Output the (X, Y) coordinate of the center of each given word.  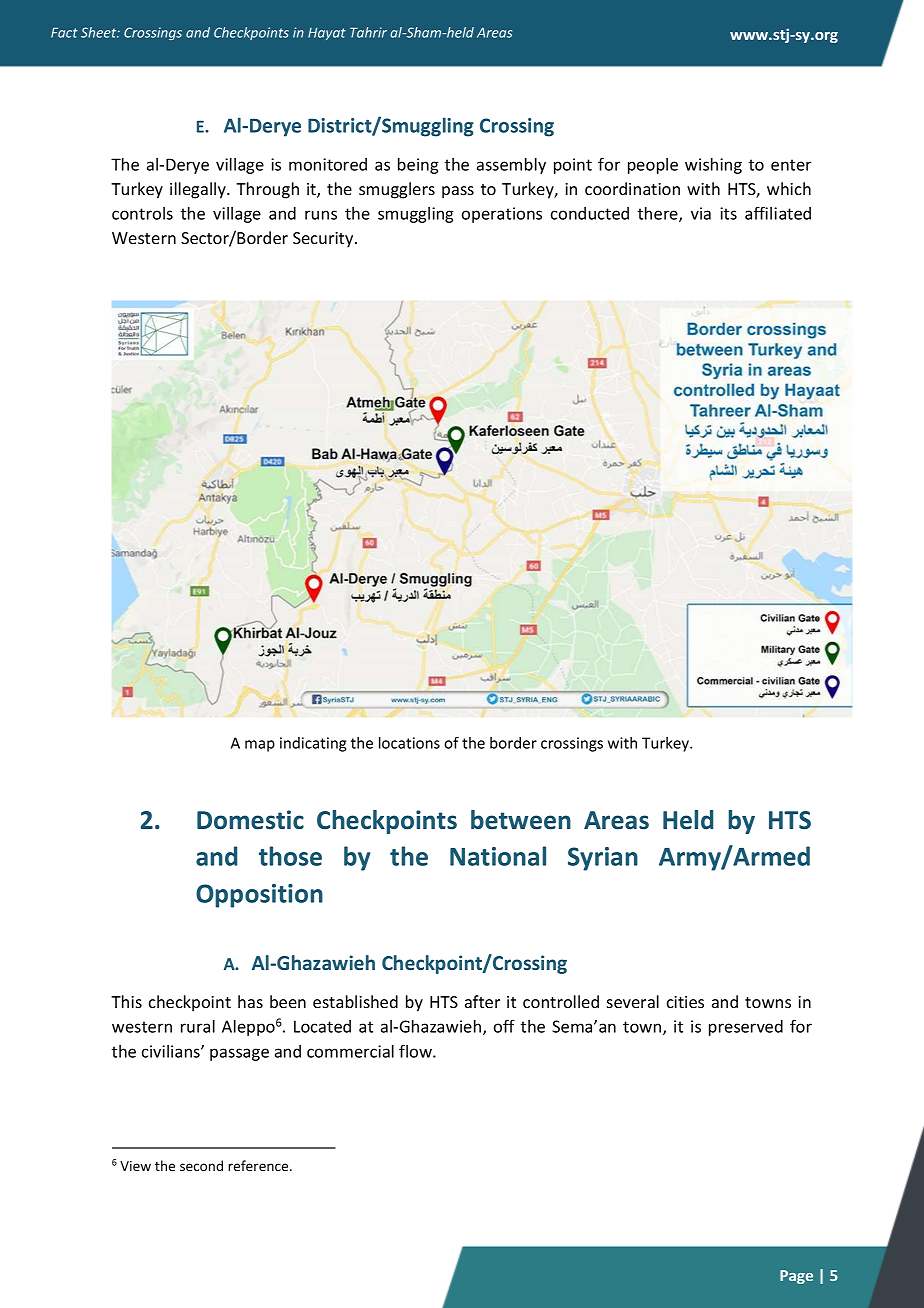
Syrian (603, 859)
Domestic (250, 820)
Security (324, 240)
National (498, 856)
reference (259, 1165)
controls (142, 213)
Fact (64, 32)
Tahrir (368, 32)
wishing (713, 166)
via (701, 213)
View (135, 1166)
